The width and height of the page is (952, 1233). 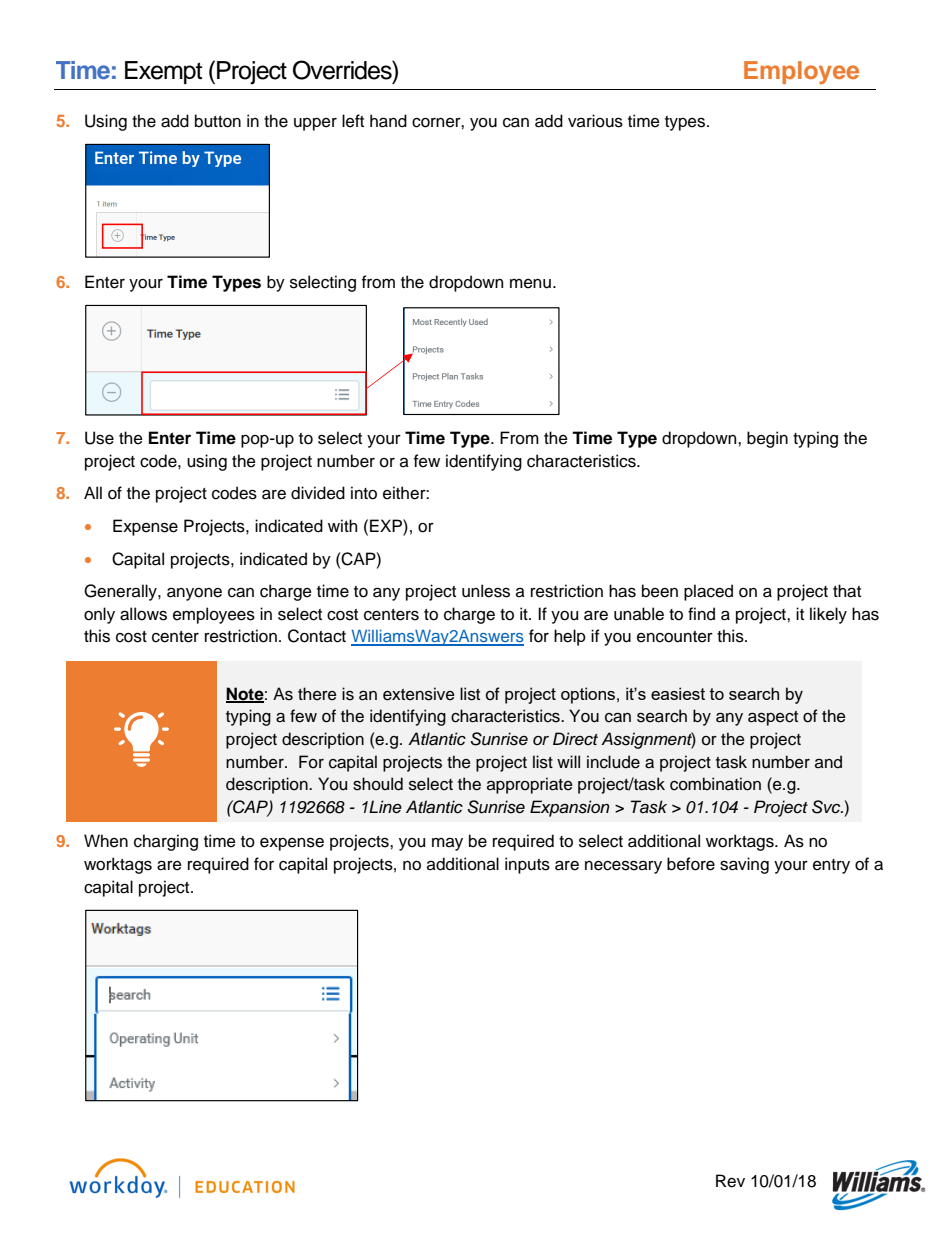 What do you see at coordinates (744, 865) in the page?
I see `saving` at bounding box center [744, 865].
